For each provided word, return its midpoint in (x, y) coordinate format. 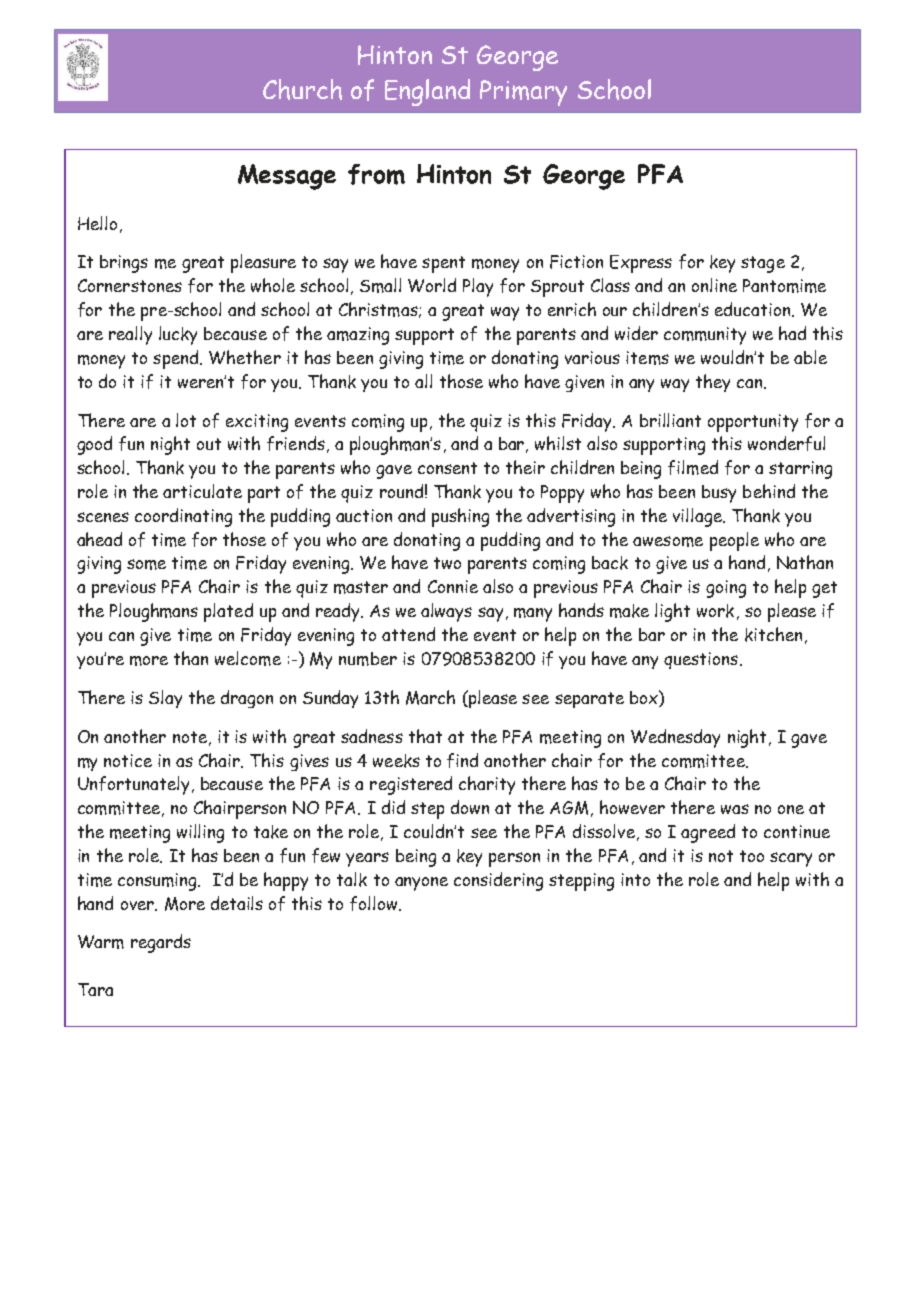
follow (375, 903)
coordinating (183, 517)
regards (161, 943)
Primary (523, 93)
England (427, 92)
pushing (460, 517)
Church (302, 89)
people (734, 541)
